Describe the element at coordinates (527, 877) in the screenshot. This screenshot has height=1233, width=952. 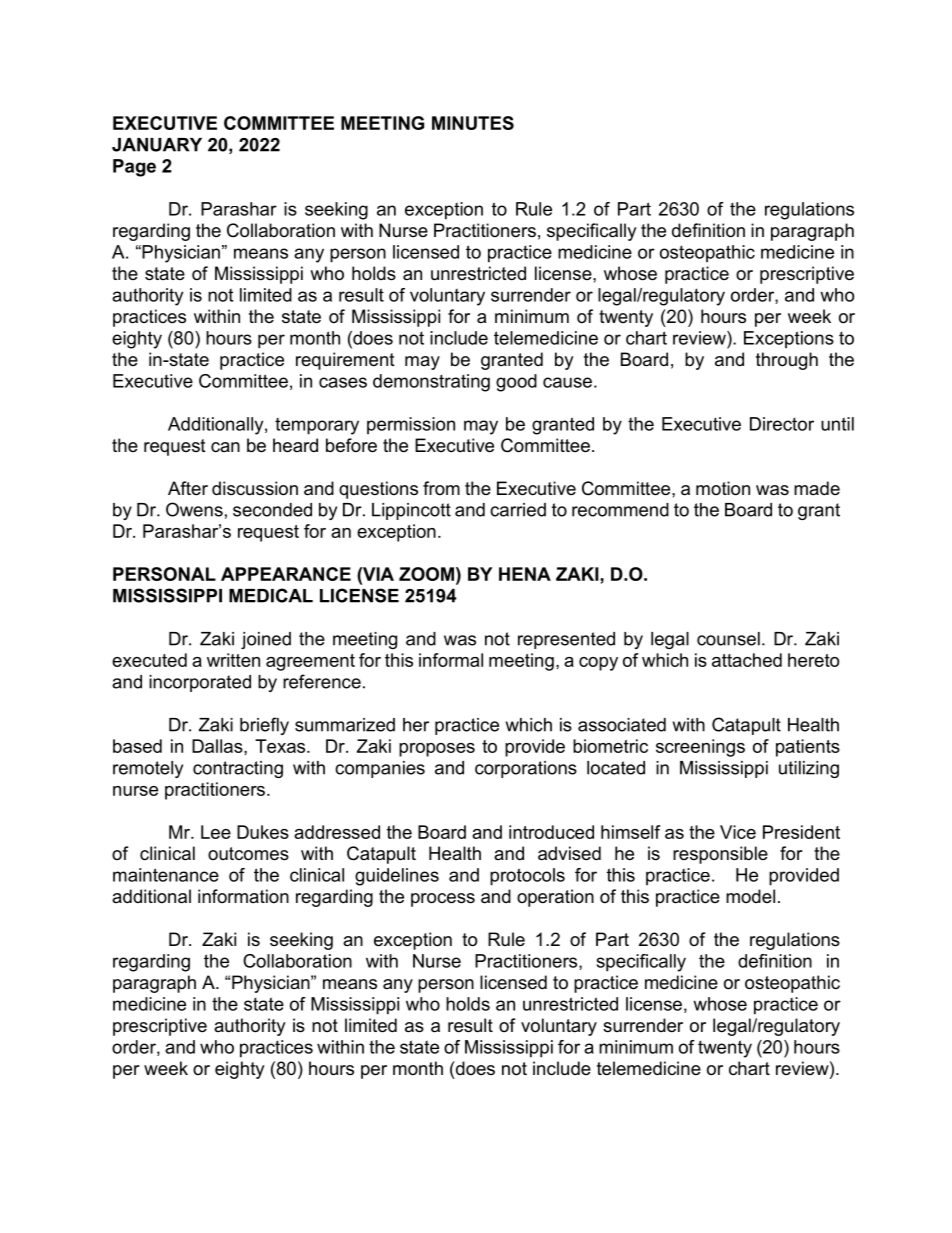
I see `protocols` at that location.
